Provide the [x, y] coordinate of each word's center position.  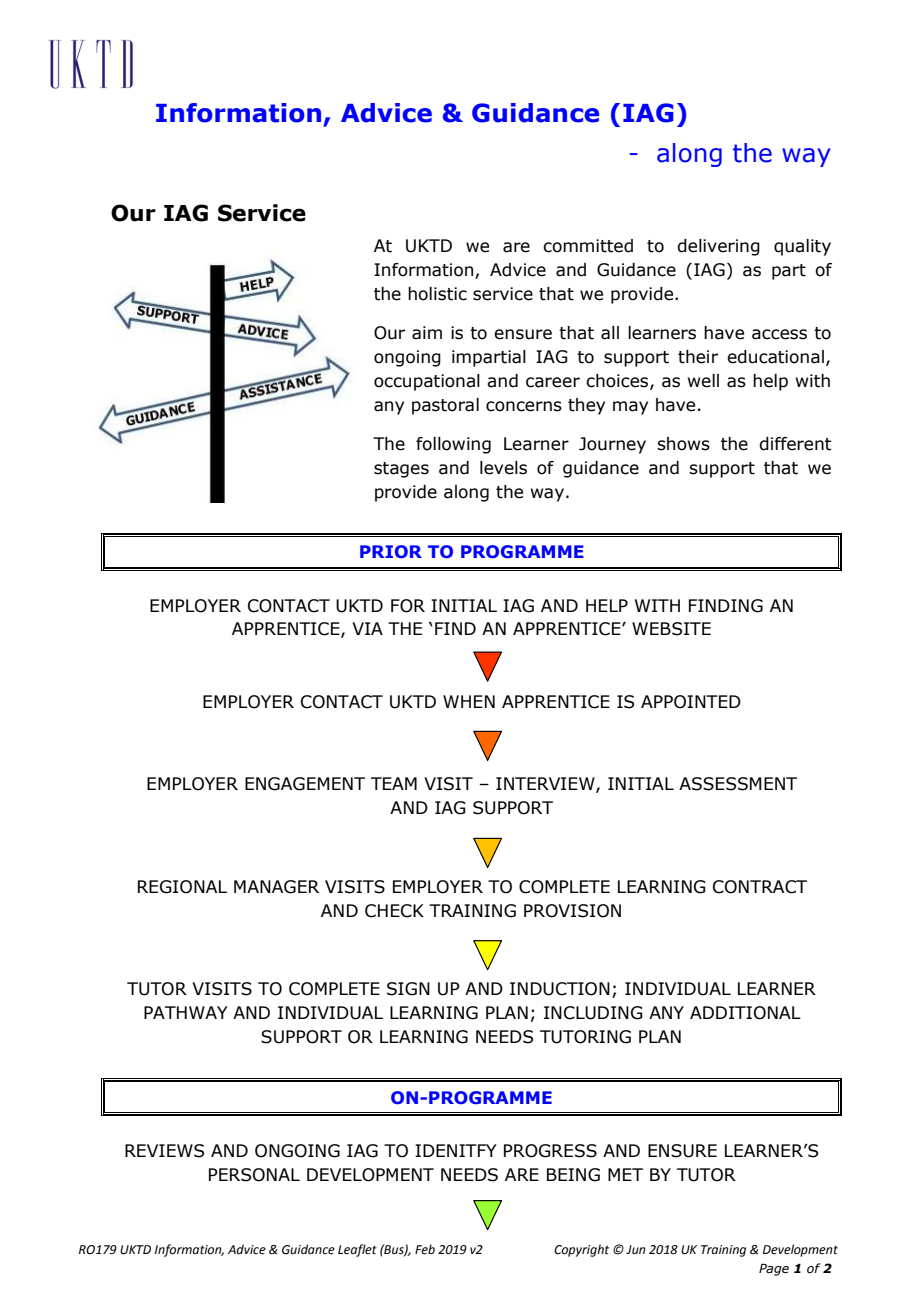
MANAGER [276, 887]
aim [427, 333]
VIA [367, 628]
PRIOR [391, 551]
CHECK [394, 911]
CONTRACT [760, 887]
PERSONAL [254, 1175]
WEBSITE [671, 629]
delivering [718, 247]
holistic [437, 294]
